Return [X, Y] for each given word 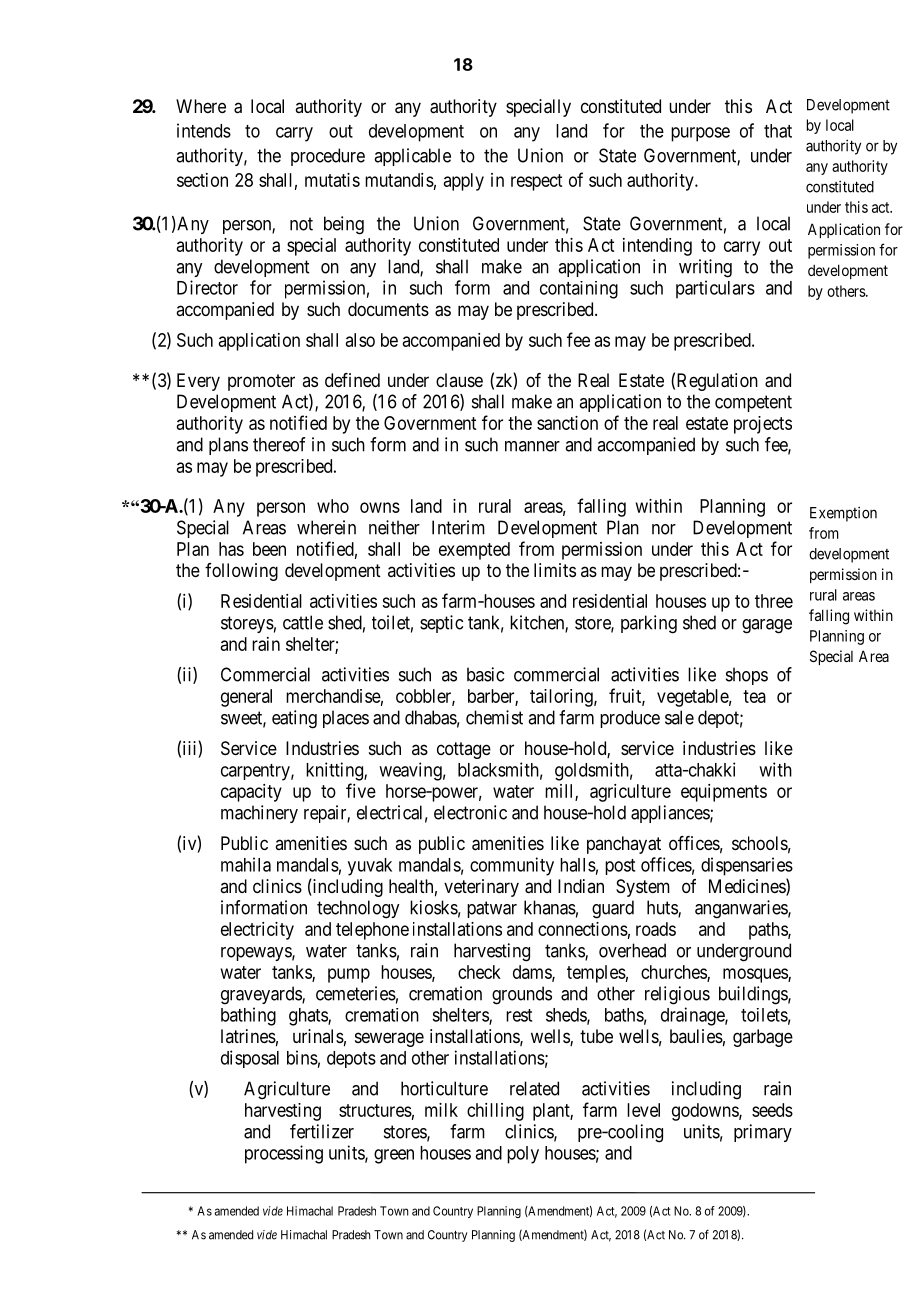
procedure [328, 157]
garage [767, 626]
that [778, 131]
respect [536, 182]
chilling [495, 1112]
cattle [303, 622]
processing [284, 1154]
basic [485, 674]
